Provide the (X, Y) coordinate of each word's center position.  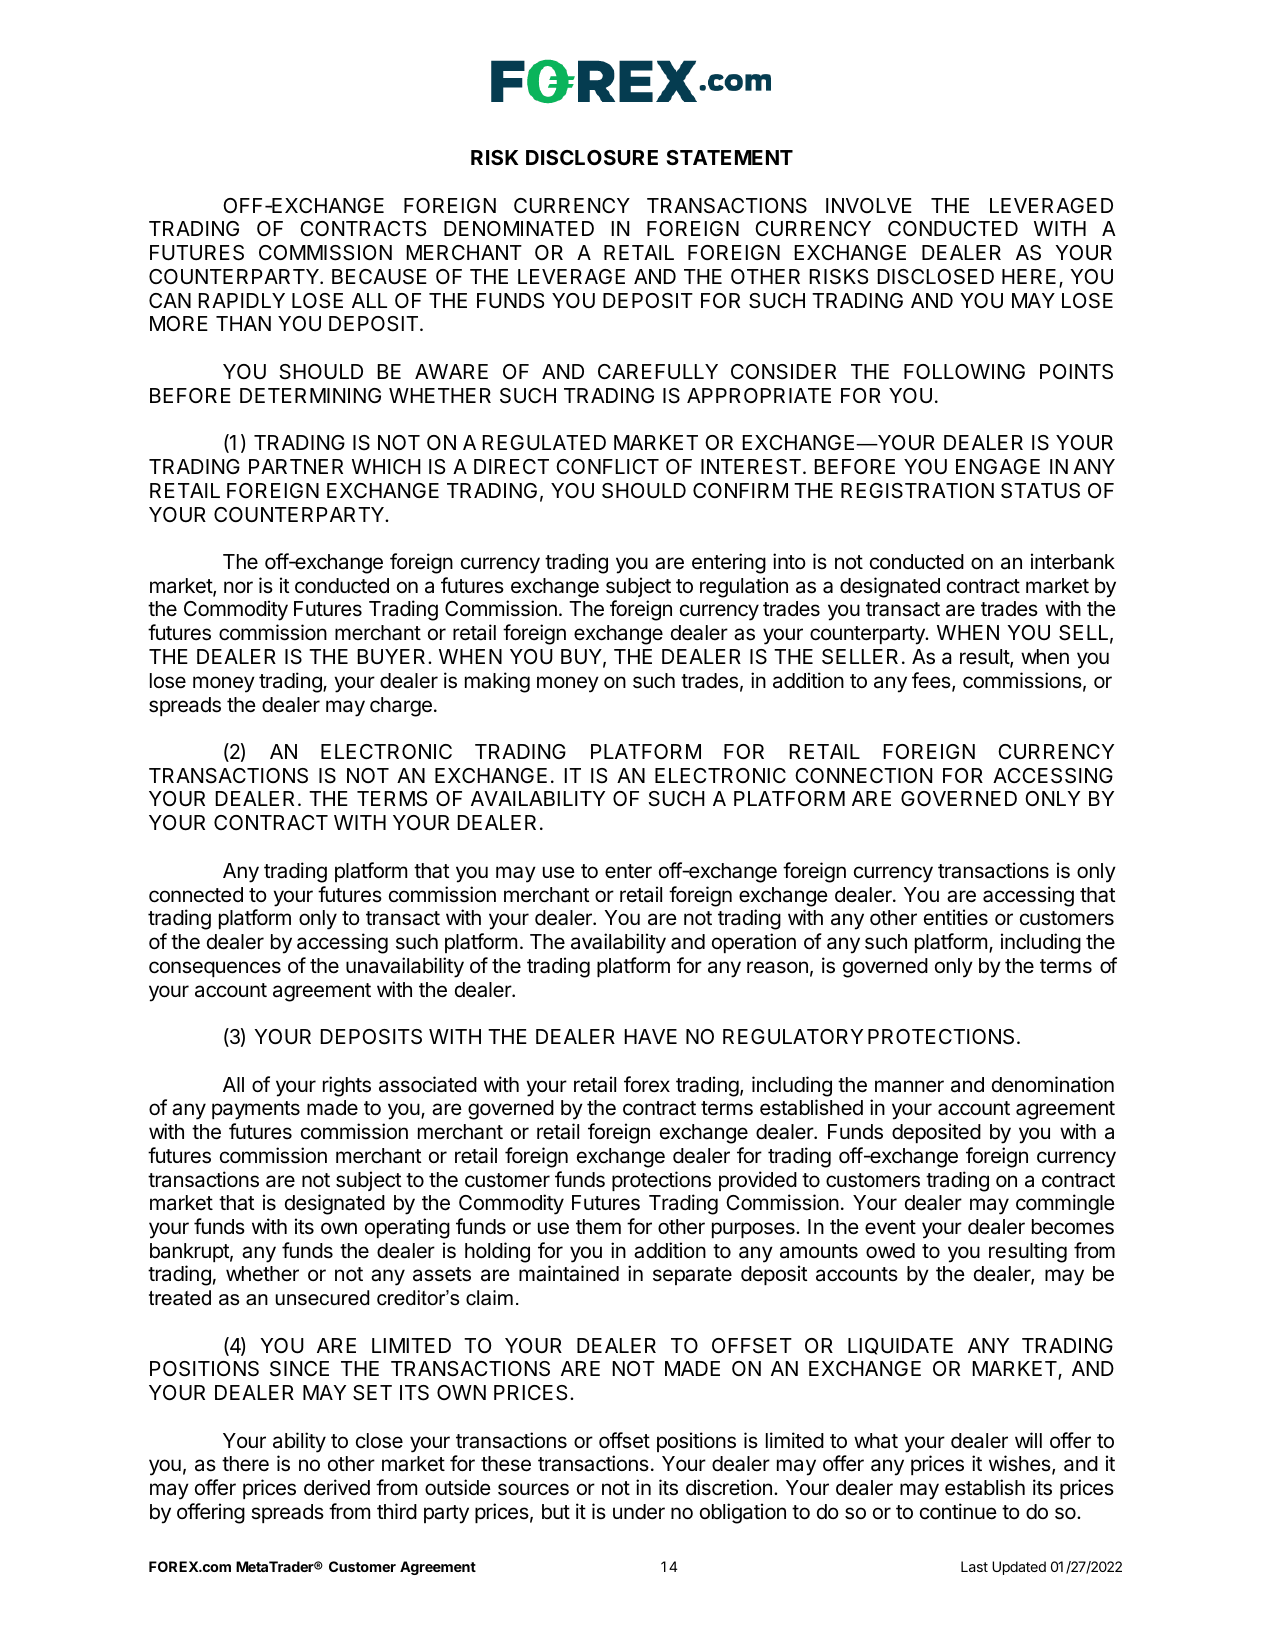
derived (337, 1487)
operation (754, 943)
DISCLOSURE (592, 157)
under (639, 1512)
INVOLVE (869, 205)
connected (196, 895)
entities (956, 917)
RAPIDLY (241, 300)
